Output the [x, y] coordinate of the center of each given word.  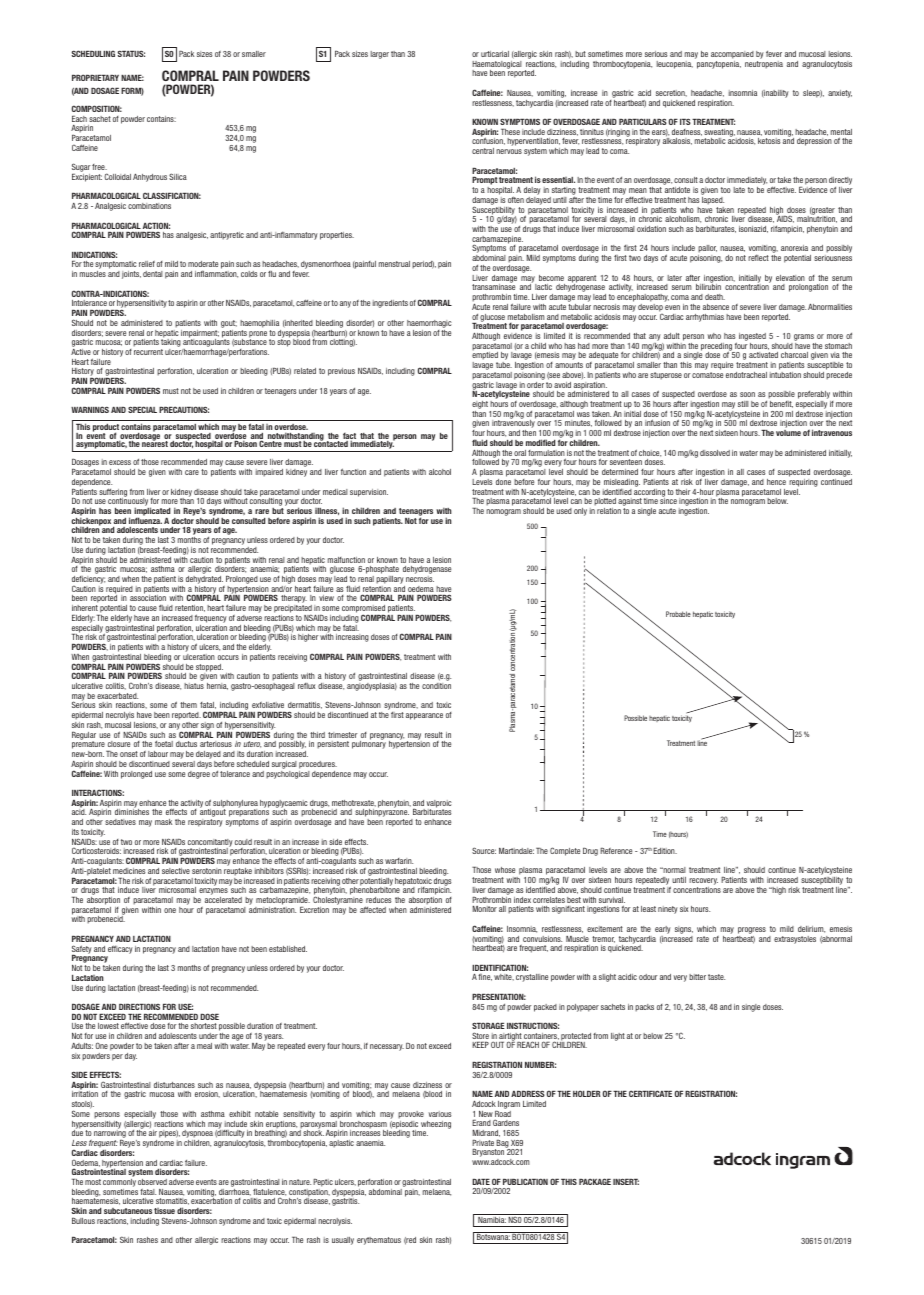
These [510, 132]
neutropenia [764, 63]
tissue [164, 1211]
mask [163, 822]
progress [752, 930]
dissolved [715, 453]
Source [484, 850]
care [192, 472]
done [503, 482]
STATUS [131, 53]
